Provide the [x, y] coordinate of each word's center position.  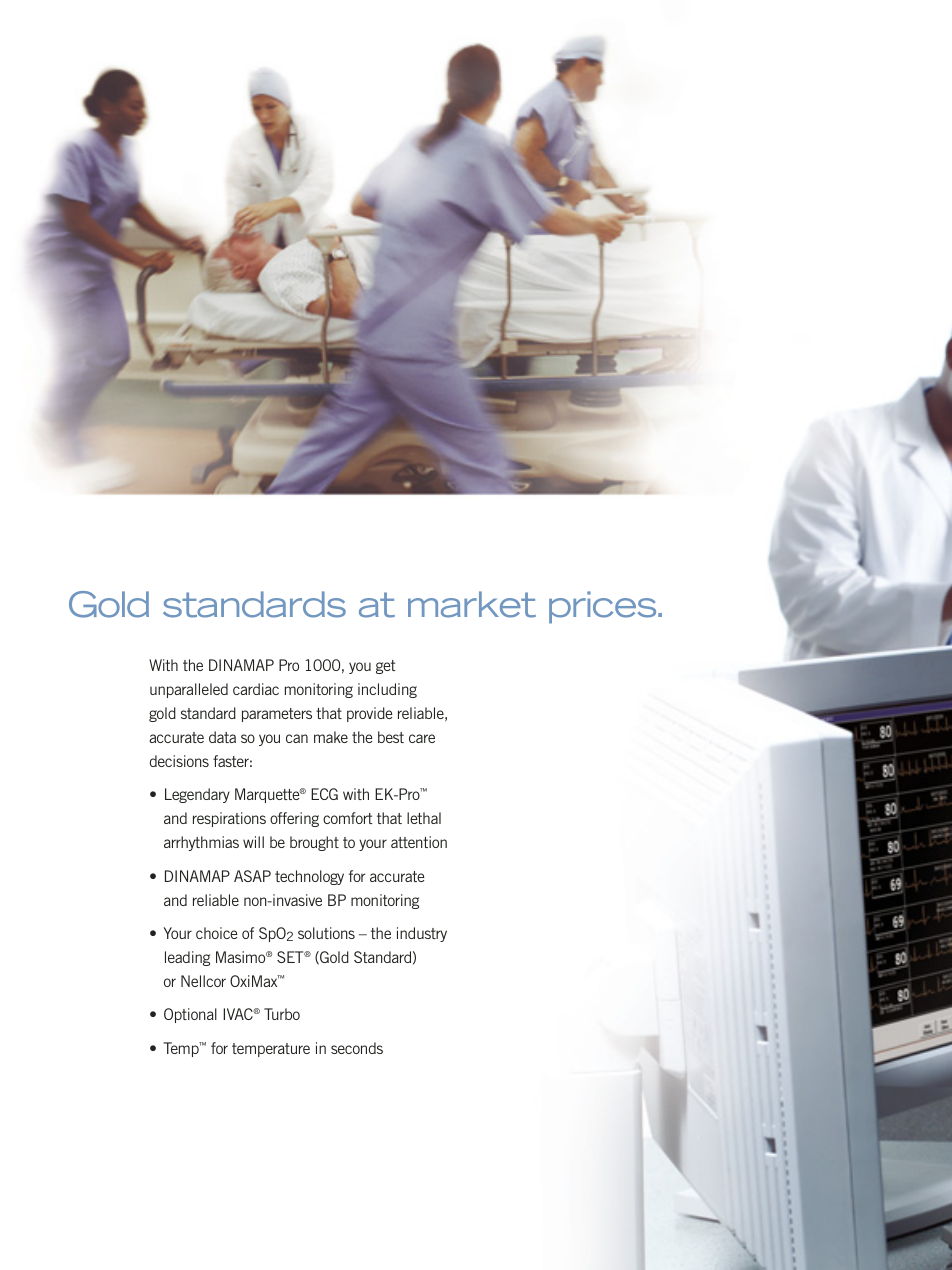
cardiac [256, 689]
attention [419, 842]
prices [604, 607]
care [422, 738]
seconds [357, 1048]
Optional [190, 1015]
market [472, 604]
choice [216, 933]
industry [422, 934]
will [253, 842]
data [222, 737]
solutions [326, 933]
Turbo [282, 1014]
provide [369, 714]
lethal [424, 818]
